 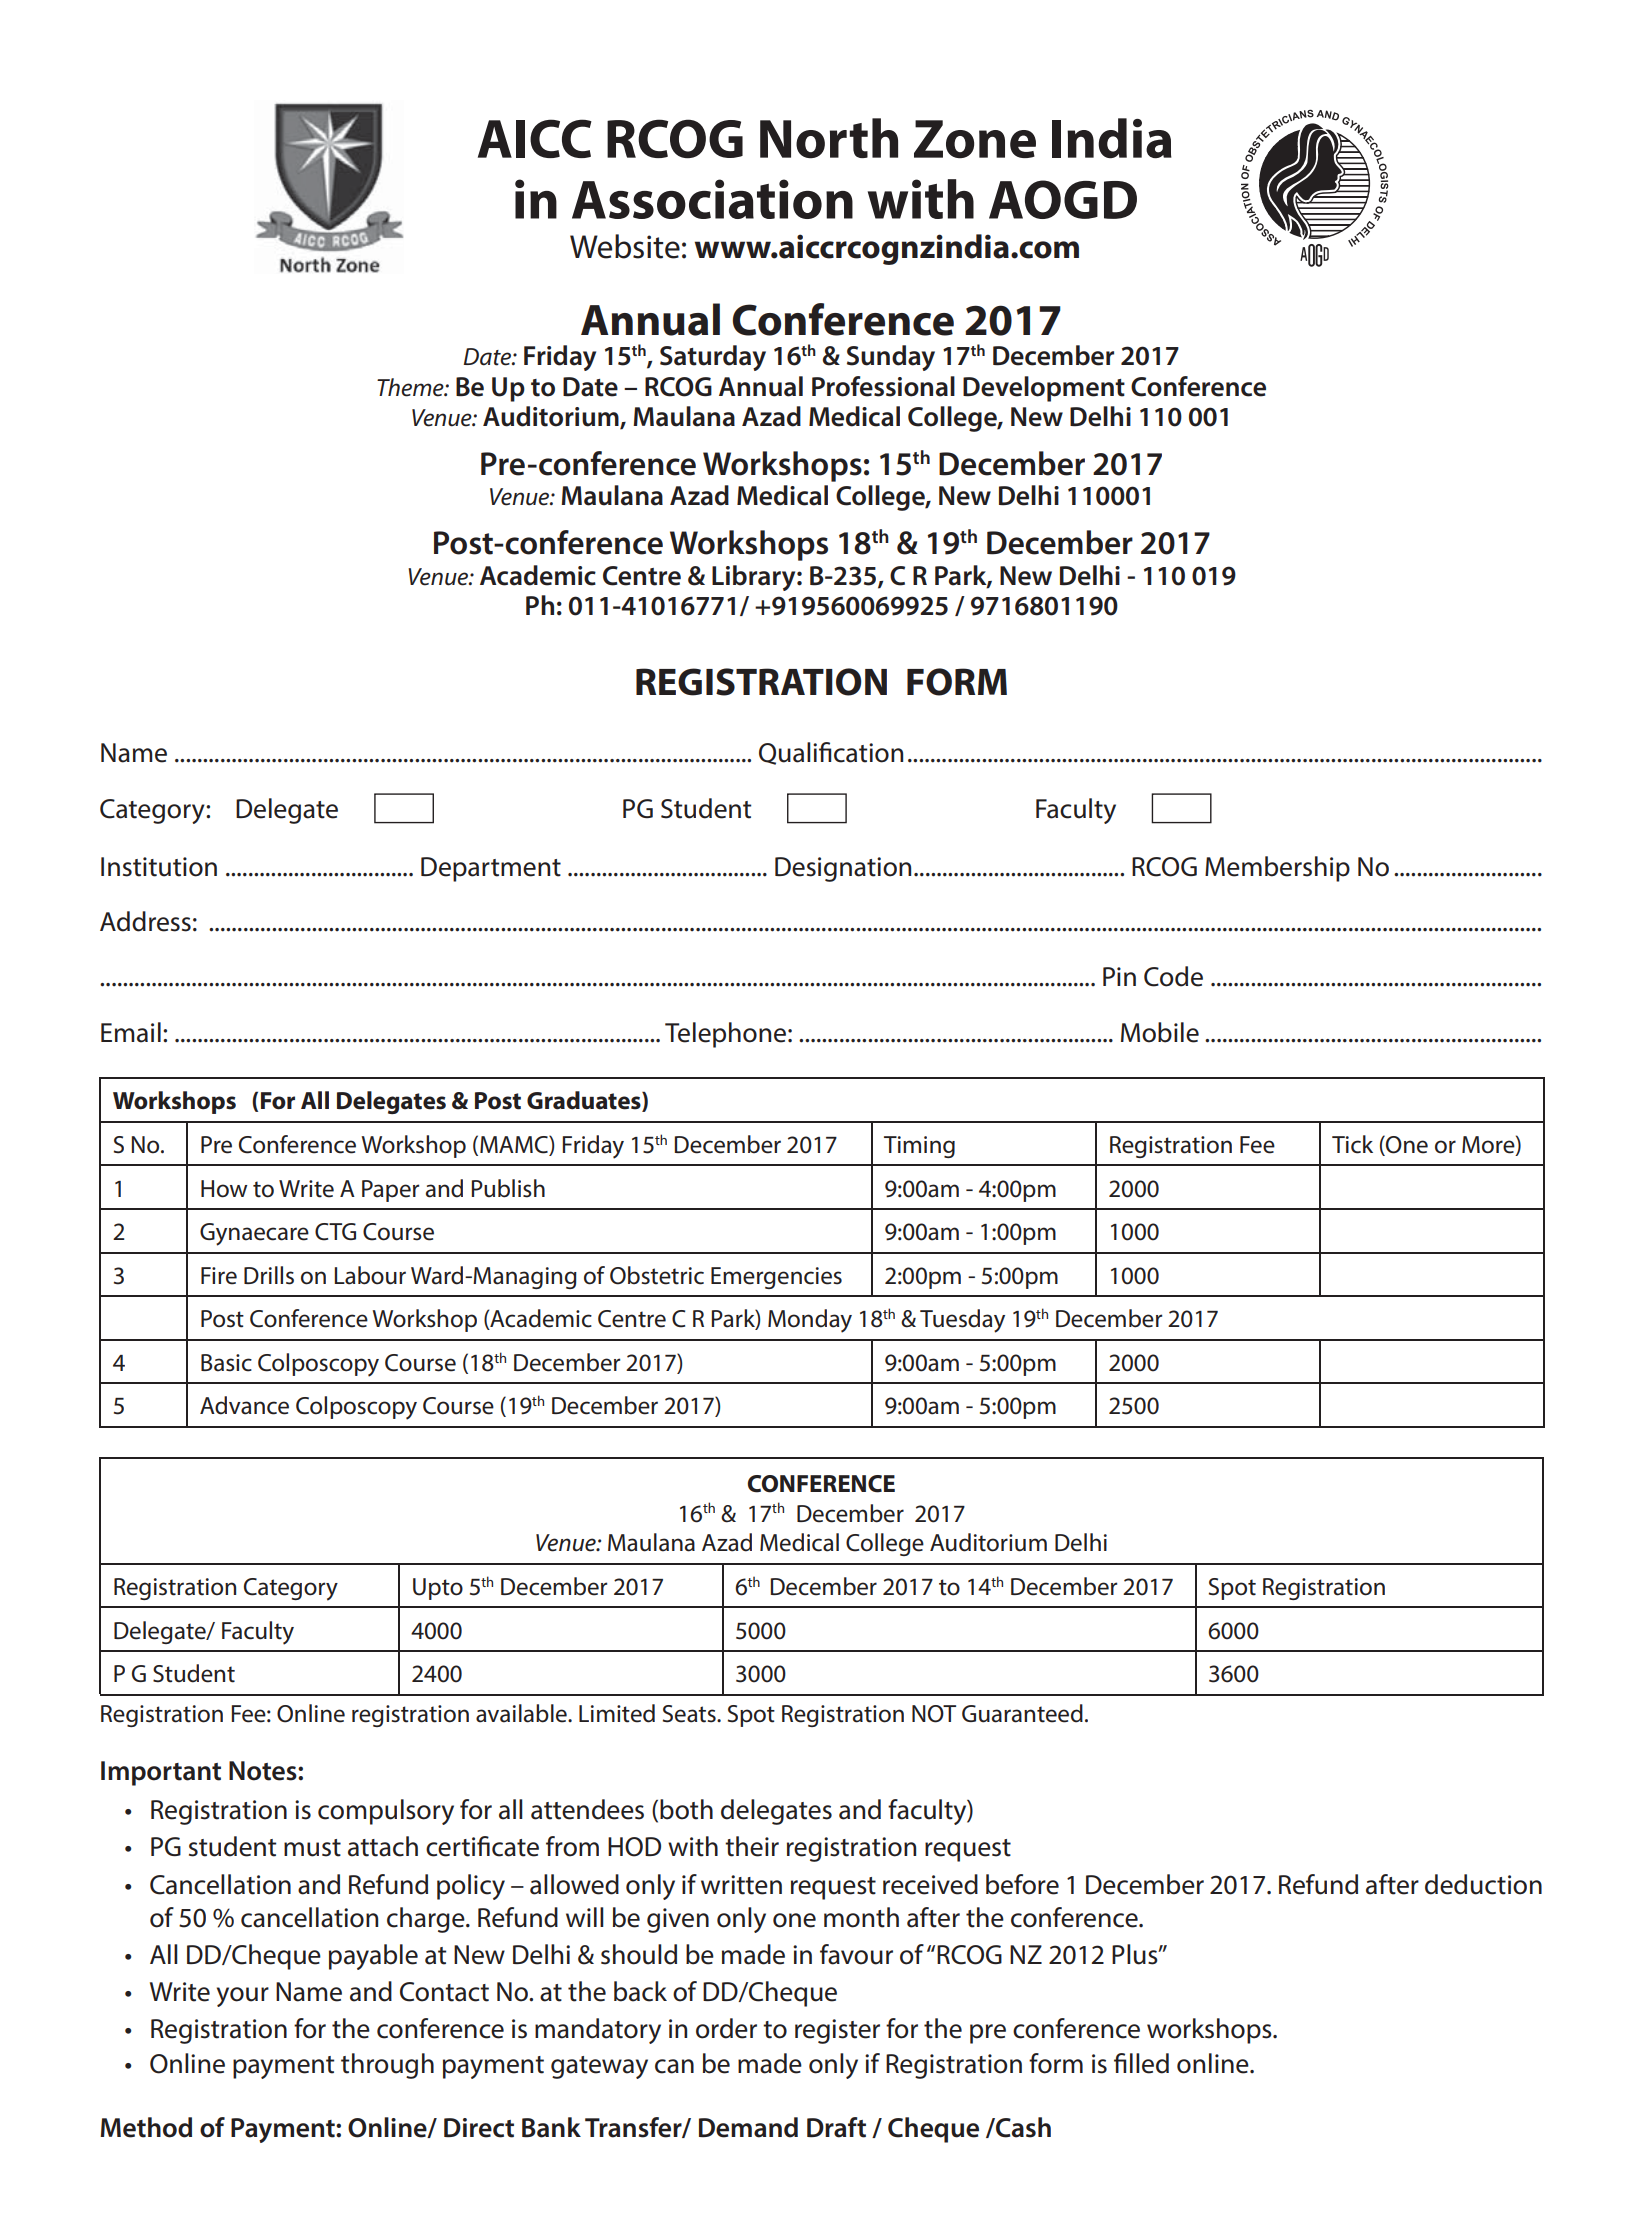 I want to click on Timing, so click(x=919, y=1147).
